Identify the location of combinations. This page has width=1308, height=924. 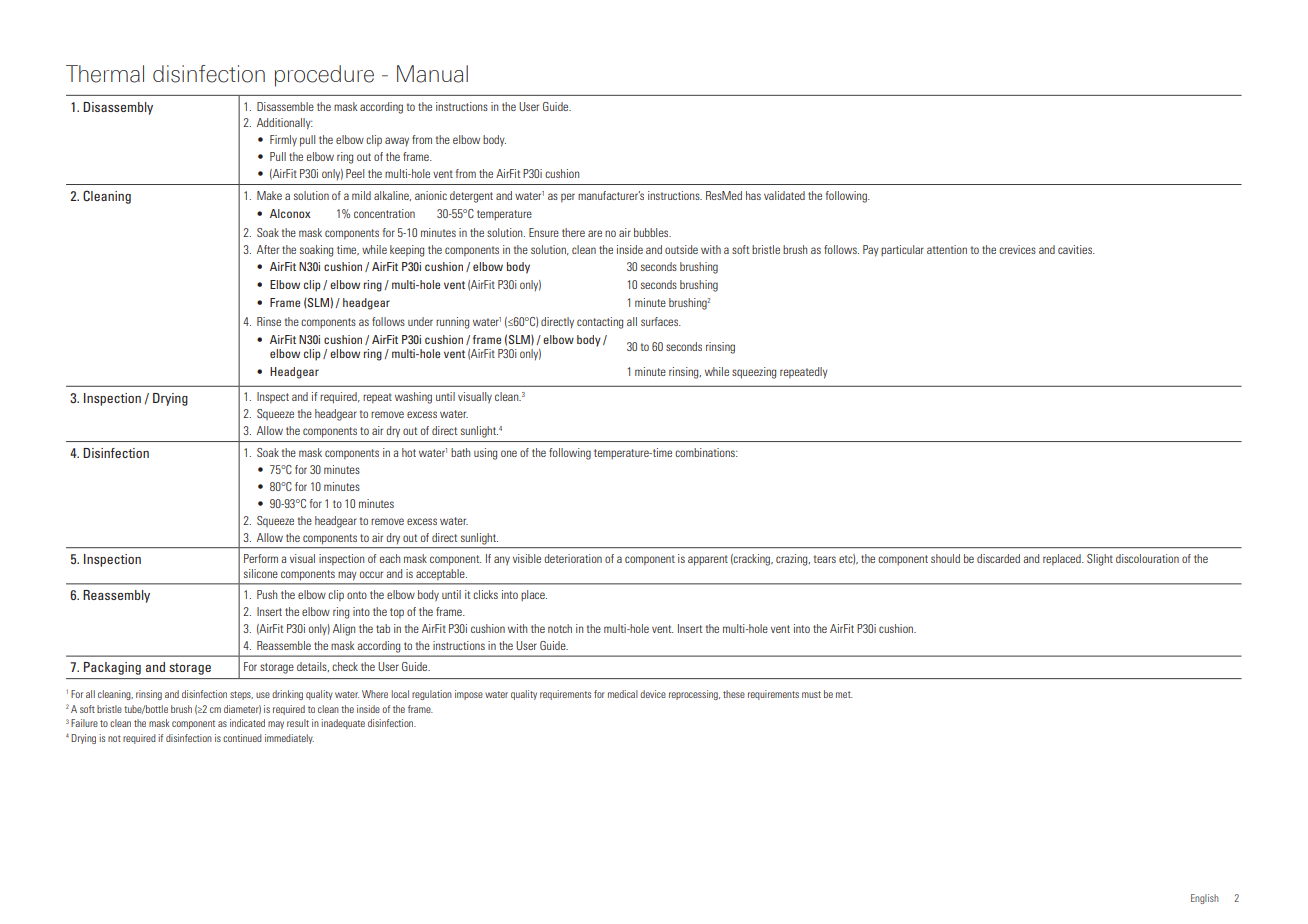
(706, 452).
